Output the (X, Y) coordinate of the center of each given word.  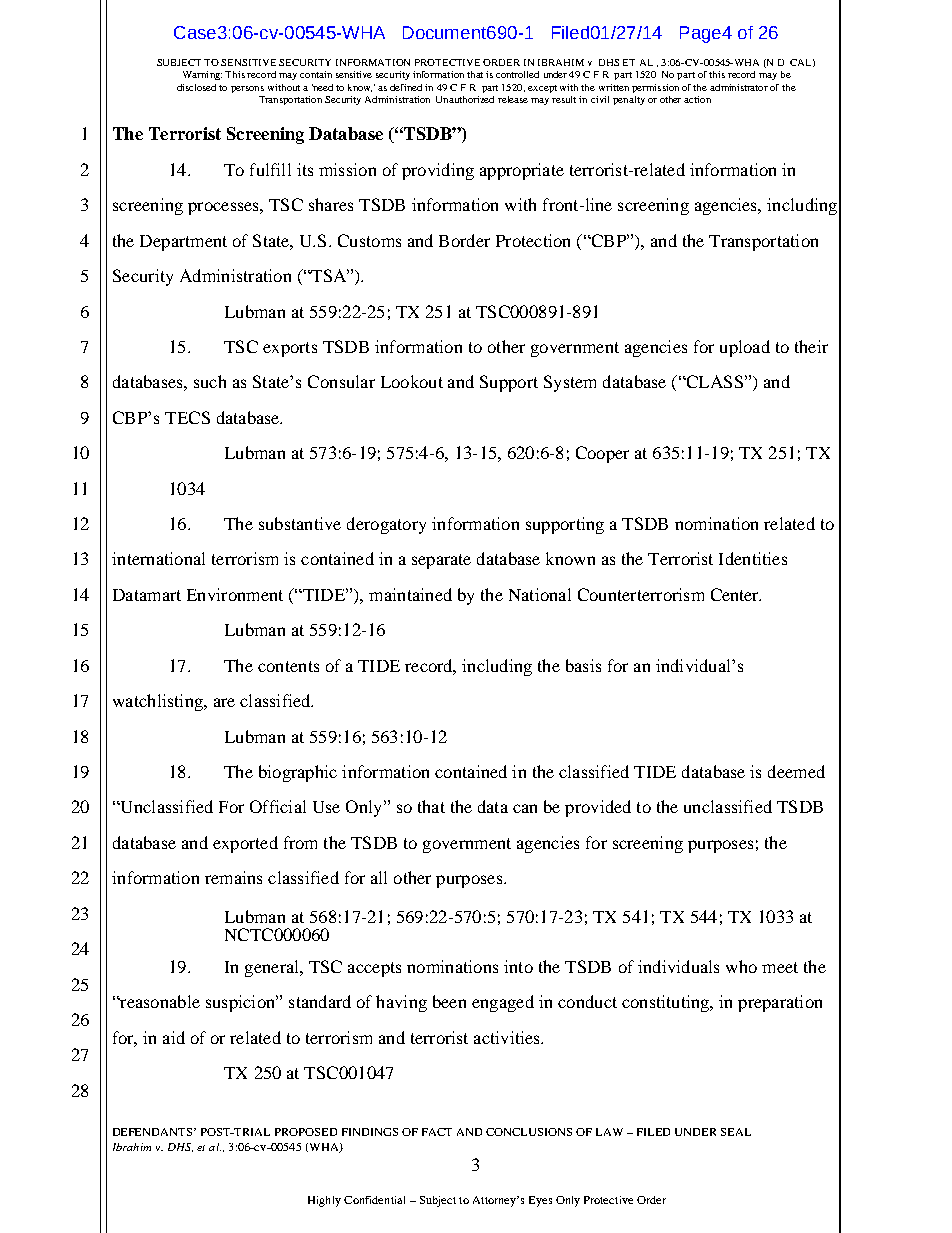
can (525, 808)
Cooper (602, 454)
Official (278, 806)
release (513, 99)
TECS (187, 417)
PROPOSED (306, 1132)
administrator (739, 87)
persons (247, 89)
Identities (753, 558)
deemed (796, 771)
